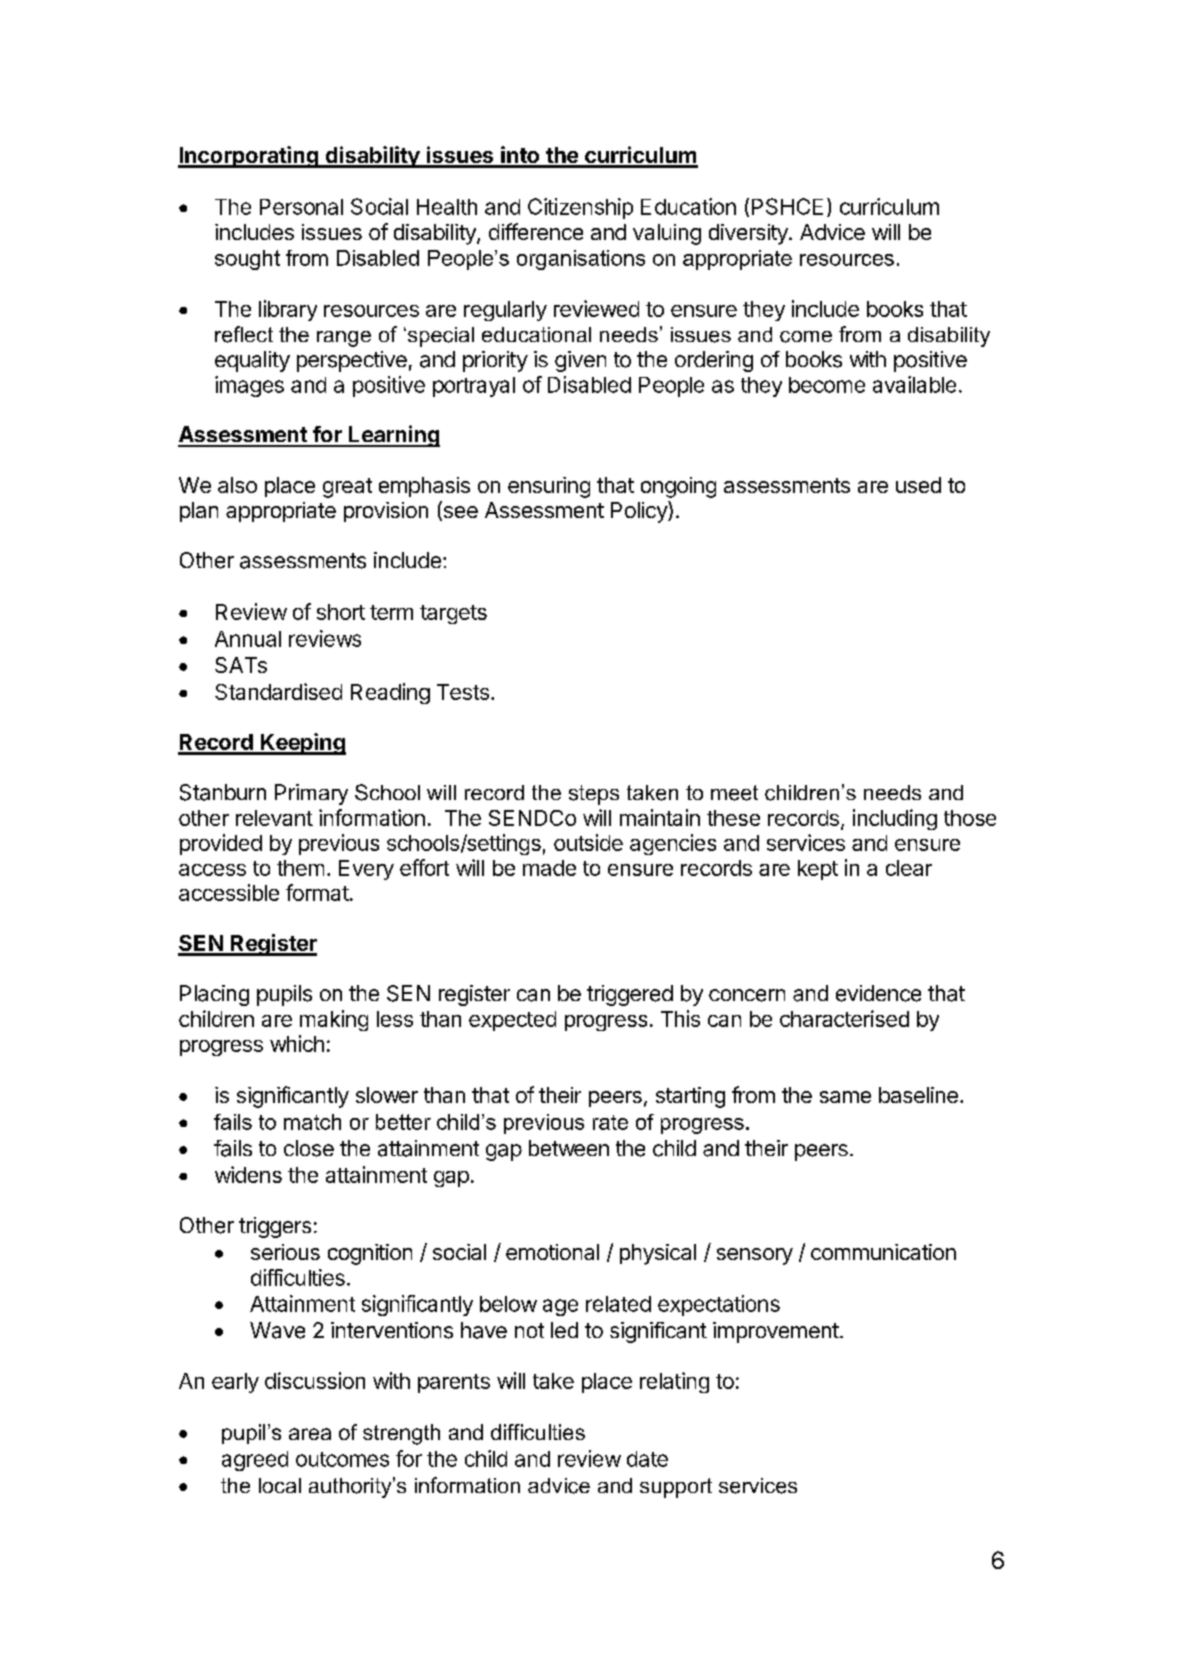 Image resolution: width=1182 pixels, height=1672 pixels. What do you see at coordinates (895, 819) in the screenshot?
I see `including` at bounding box center [895, 819].
